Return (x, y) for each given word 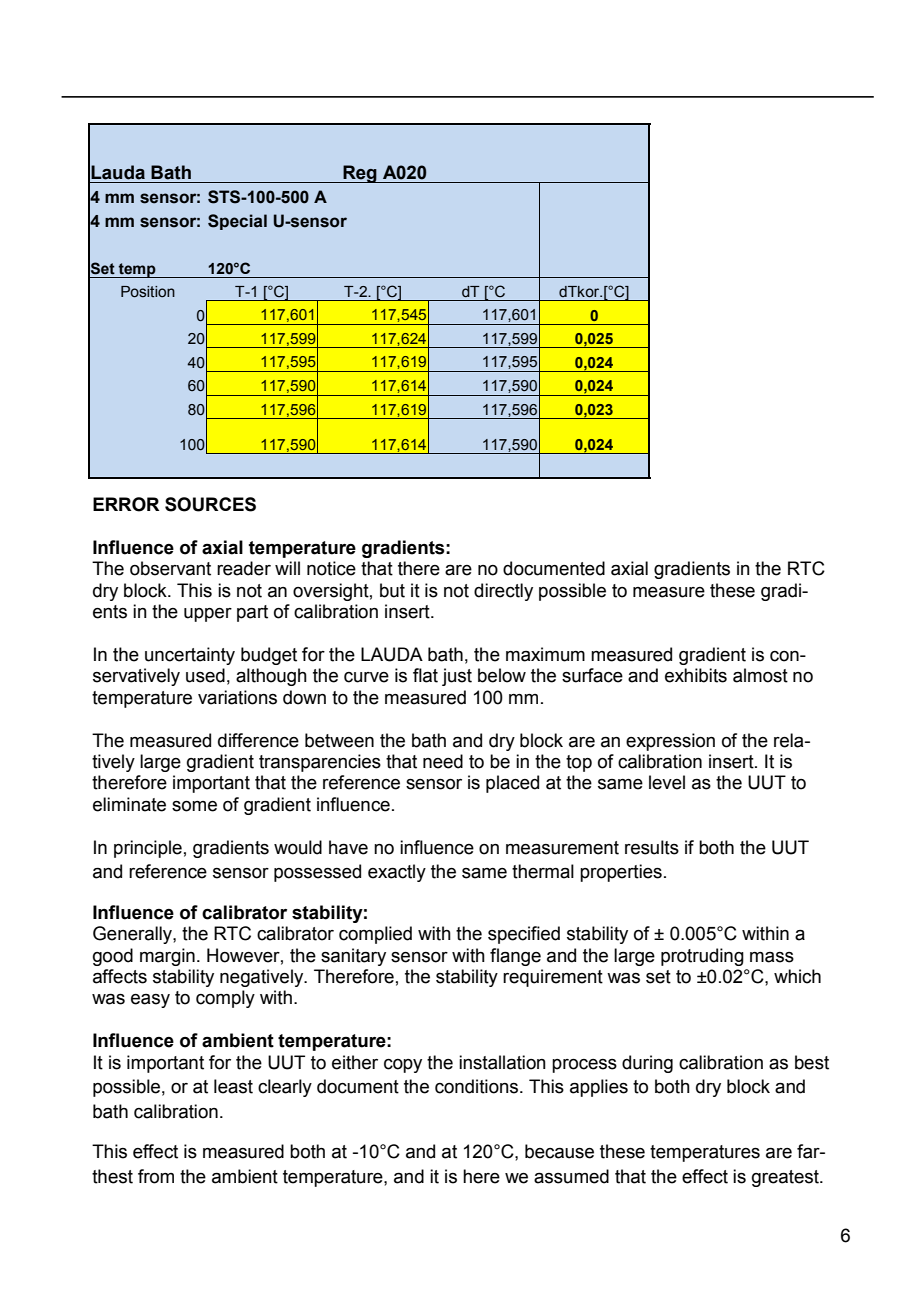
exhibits (696, 675)
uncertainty (190, 656)
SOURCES (210, 504)
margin (167, 957)
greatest (786, 1178)
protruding (702, 957)
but (392, 590)
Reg (360, 174)
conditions (478, 1086)
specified (524, 935)
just (457, 677)
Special (237, 222)
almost (760, 675)
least (233, 1086)
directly (503, 592)
